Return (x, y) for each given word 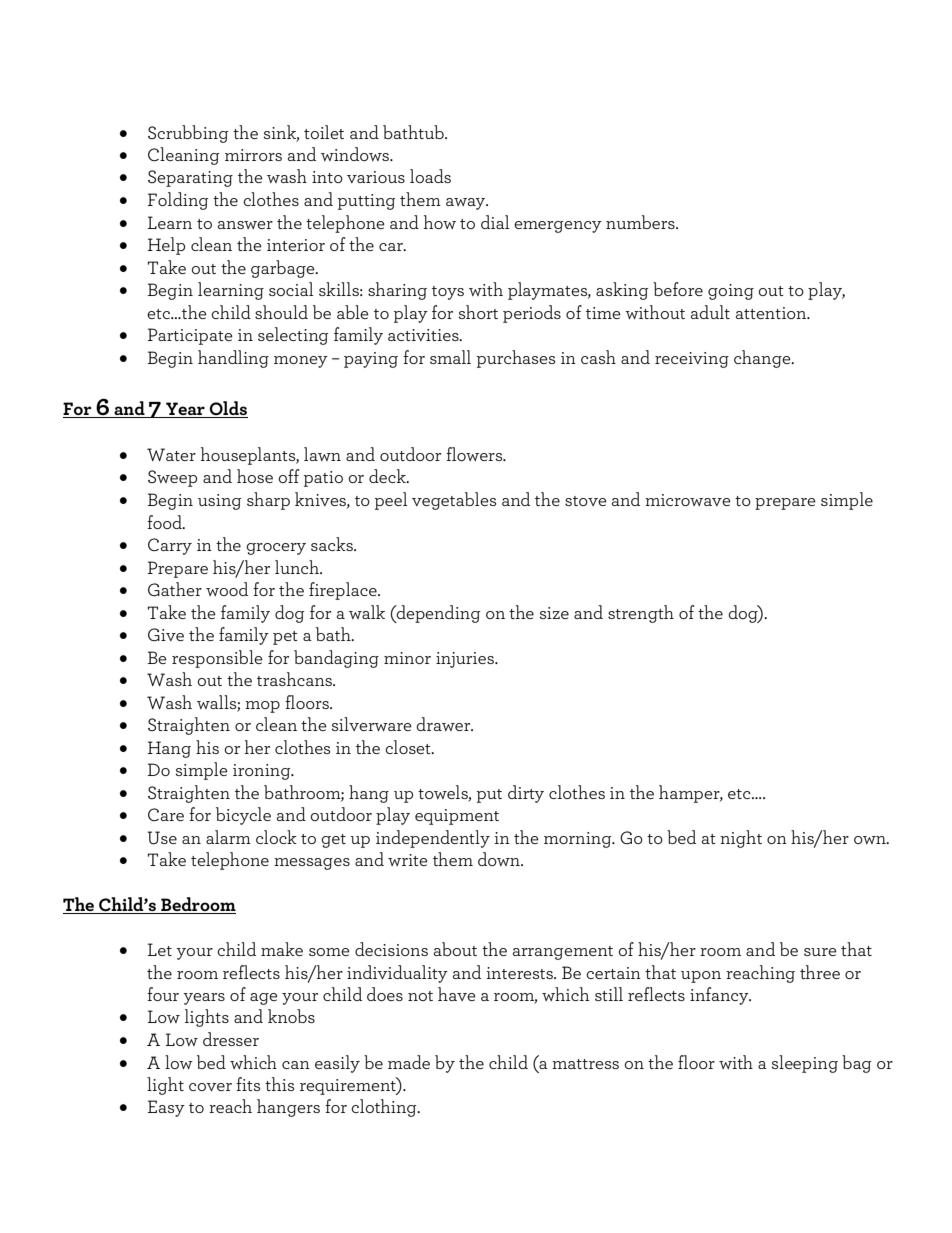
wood (227, 589)
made (409, 1062)
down (500, 859)
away (467, 204)
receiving (692, 360)
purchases (516, 359)
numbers (641, 222)
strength (641, 614)
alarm (228, 837)
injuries (466, 660)
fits (248, 1084)
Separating (190, 178)
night (741, 839)
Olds (227, 409)
